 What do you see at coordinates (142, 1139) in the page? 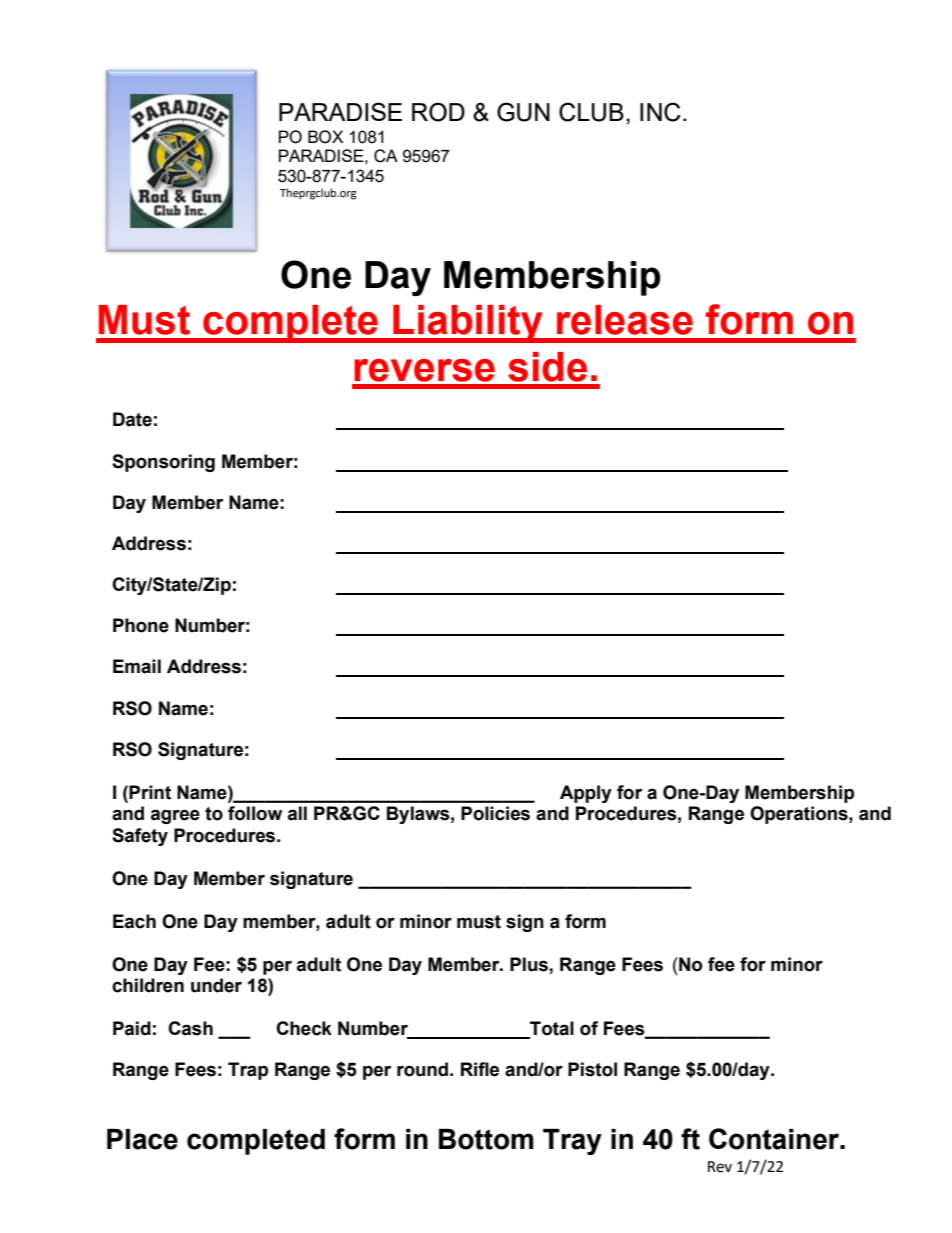
I see `Place` at bounding box center [142, 1139].
